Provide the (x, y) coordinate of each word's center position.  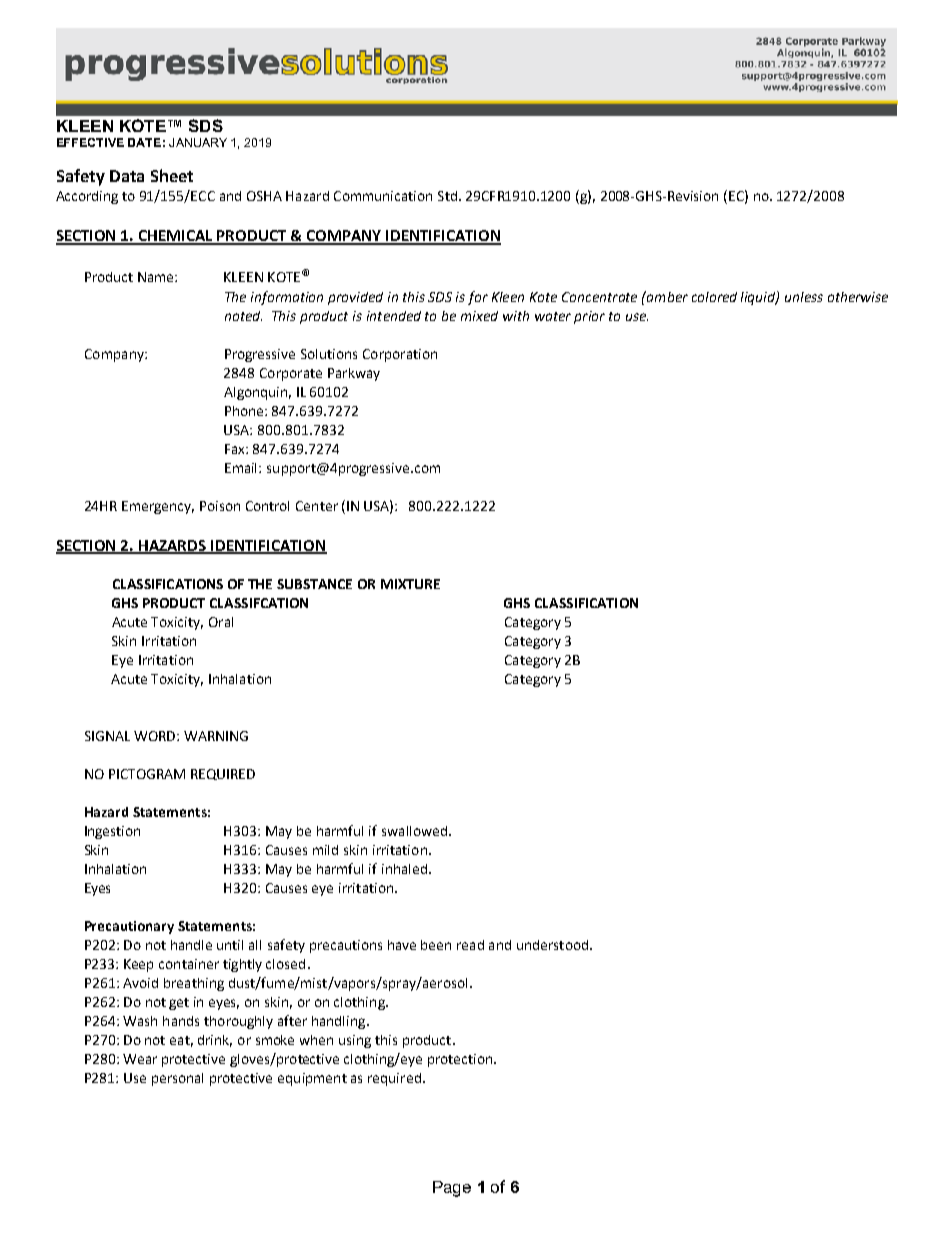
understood (554, 945)
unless (804, 297)
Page (452, 1189)
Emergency (158, 507)
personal (177, 1079)
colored (714, 297)
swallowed (414, 831)
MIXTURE (410, 584)
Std (447, 196)
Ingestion (112, 832)
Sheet (172, 175)
